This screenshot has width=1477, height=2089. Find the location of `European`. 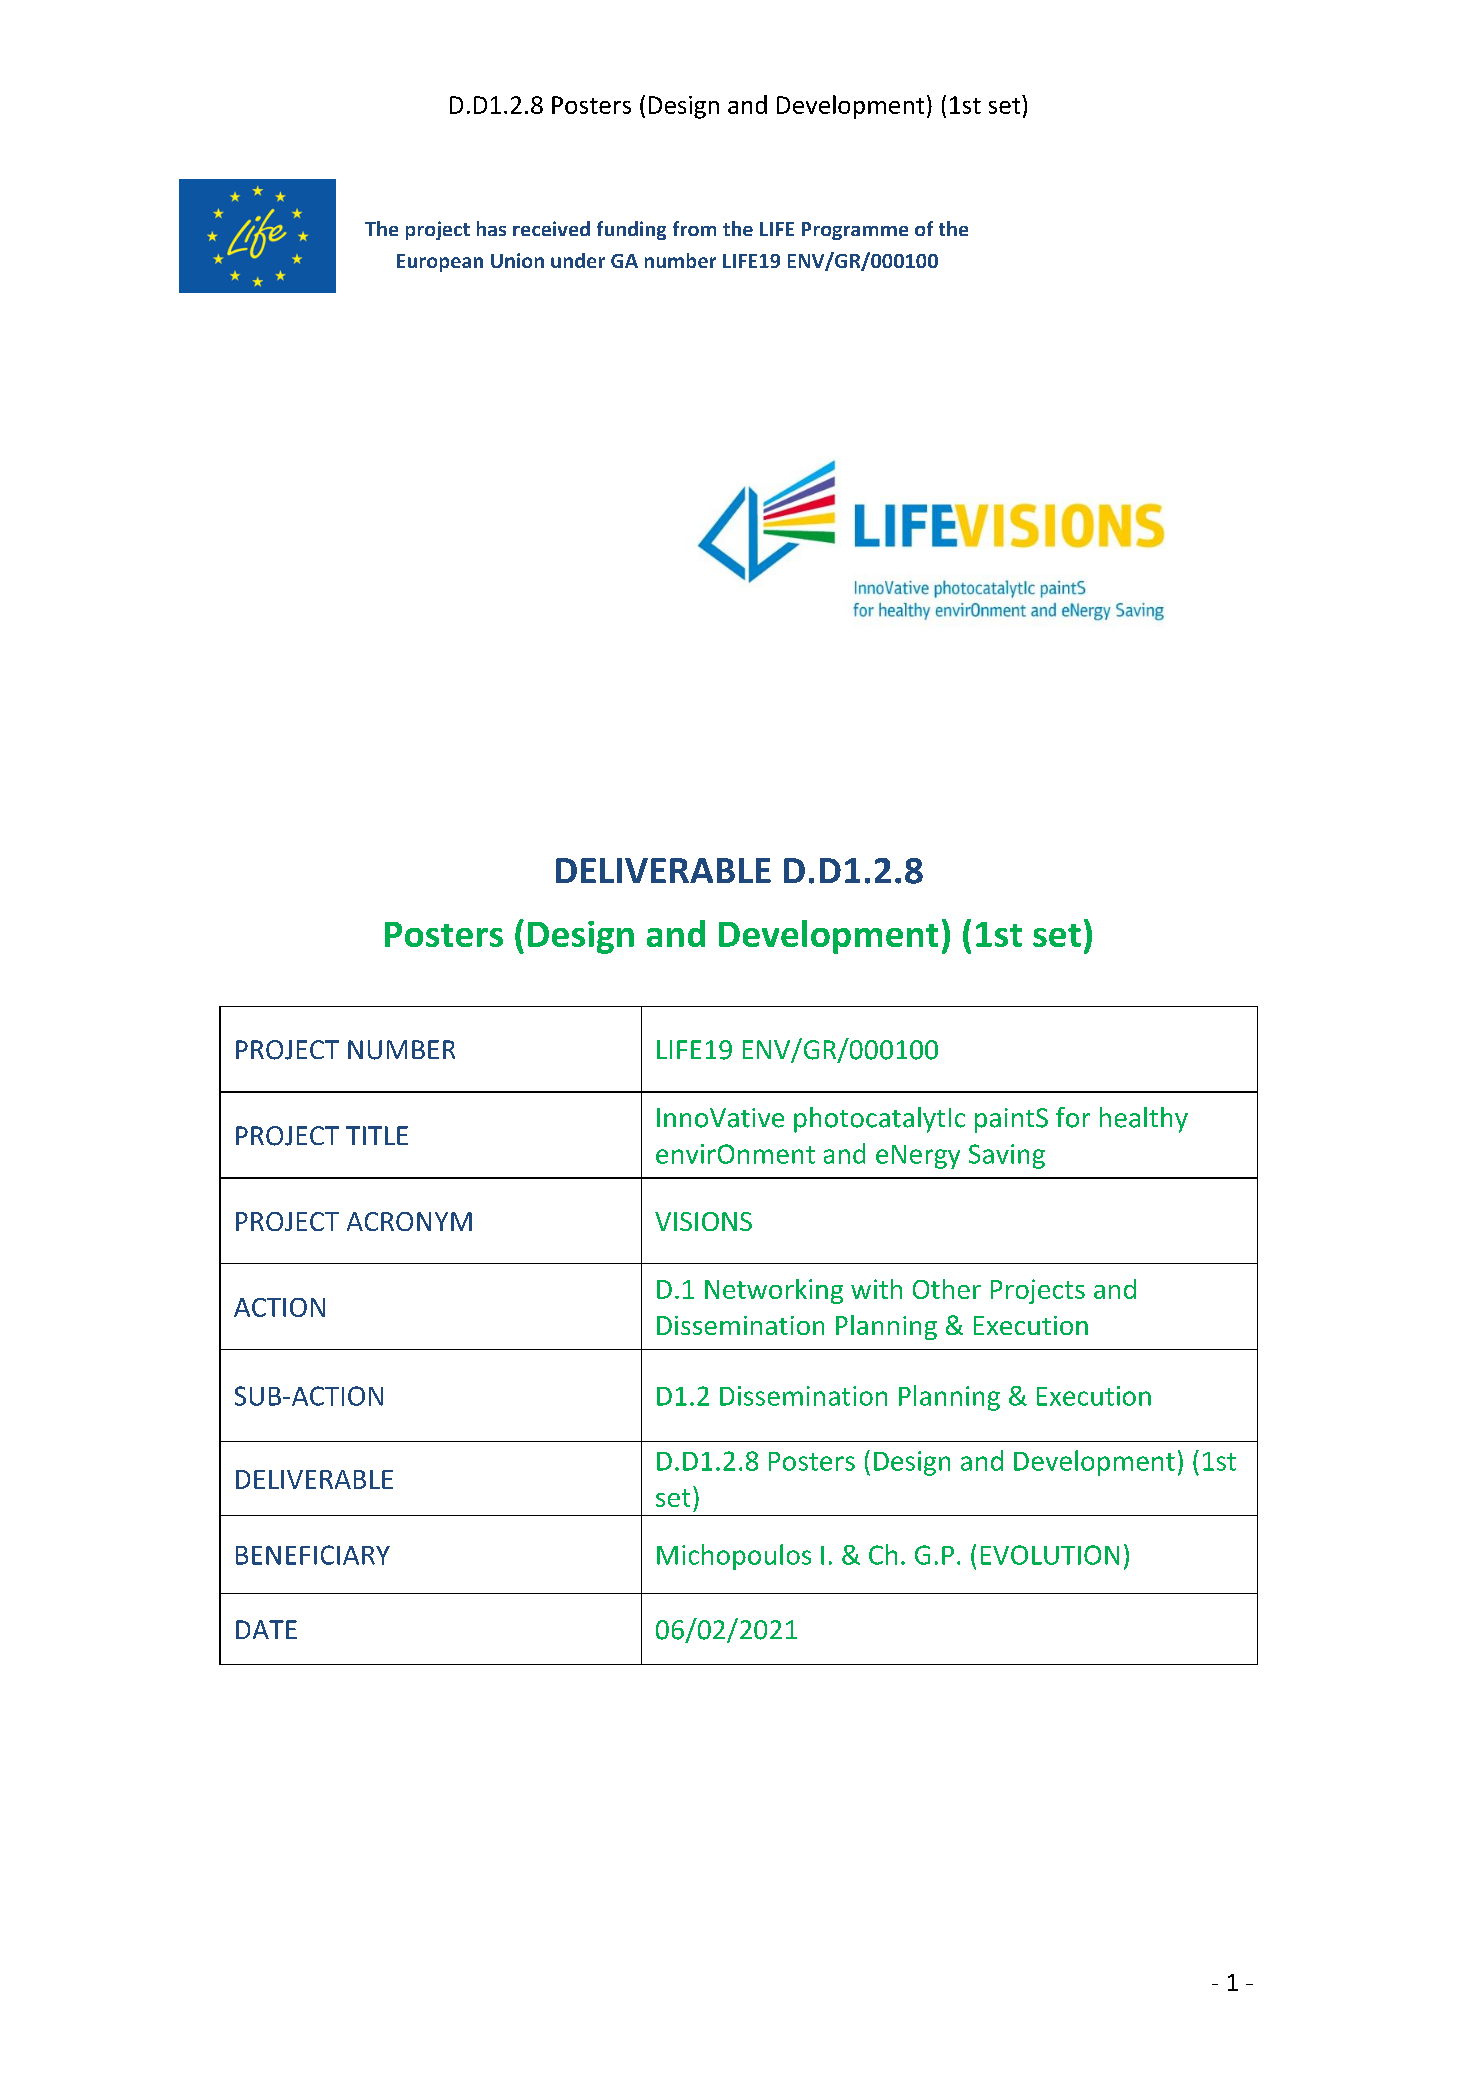

European is located at coordinates (440, 263).
